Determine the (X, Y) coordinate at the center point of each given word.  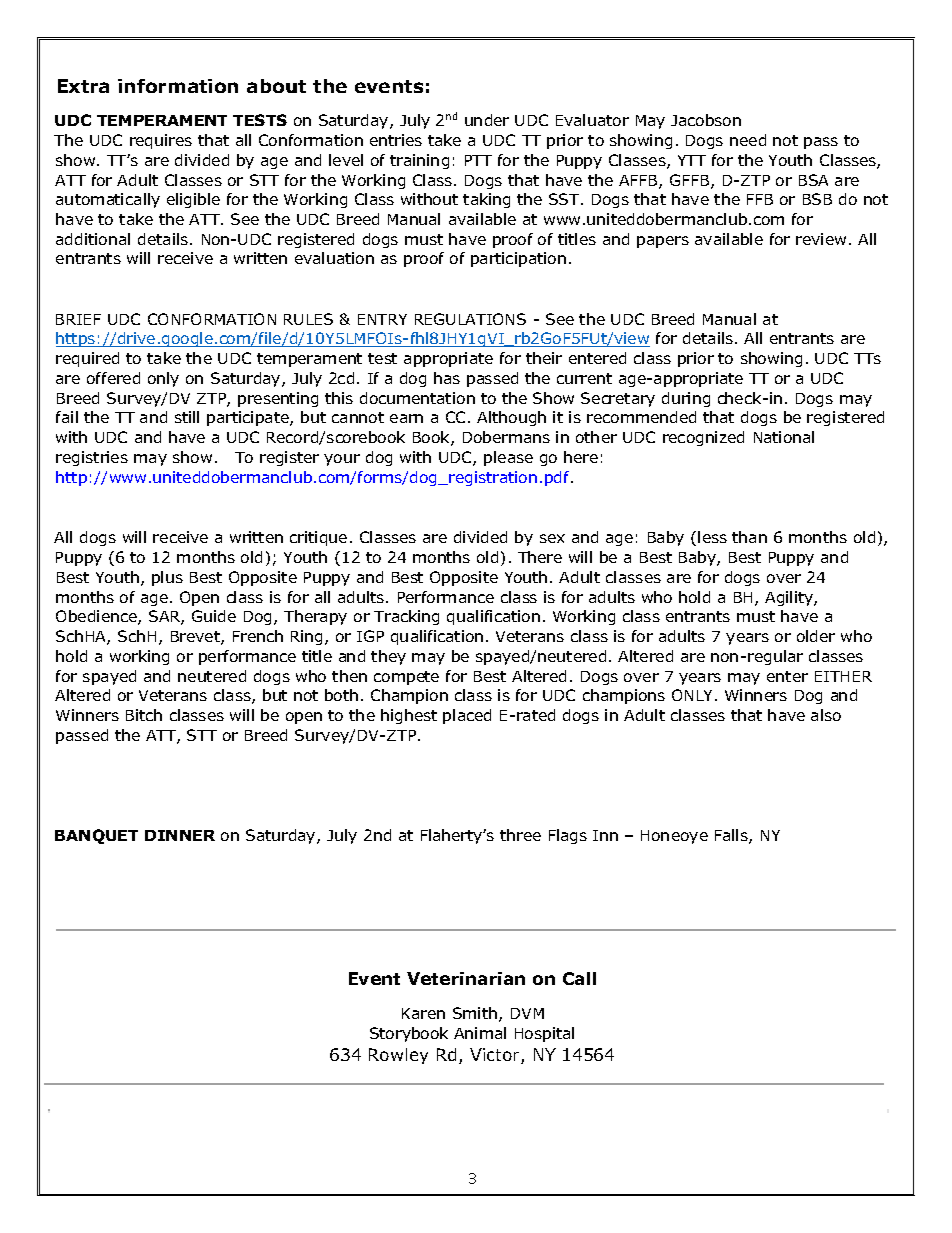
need (748, 140)
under (487, 120)
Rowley (398, 1056)
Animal (480, 1033)
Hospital (544, 1034)
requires (161, 141)
